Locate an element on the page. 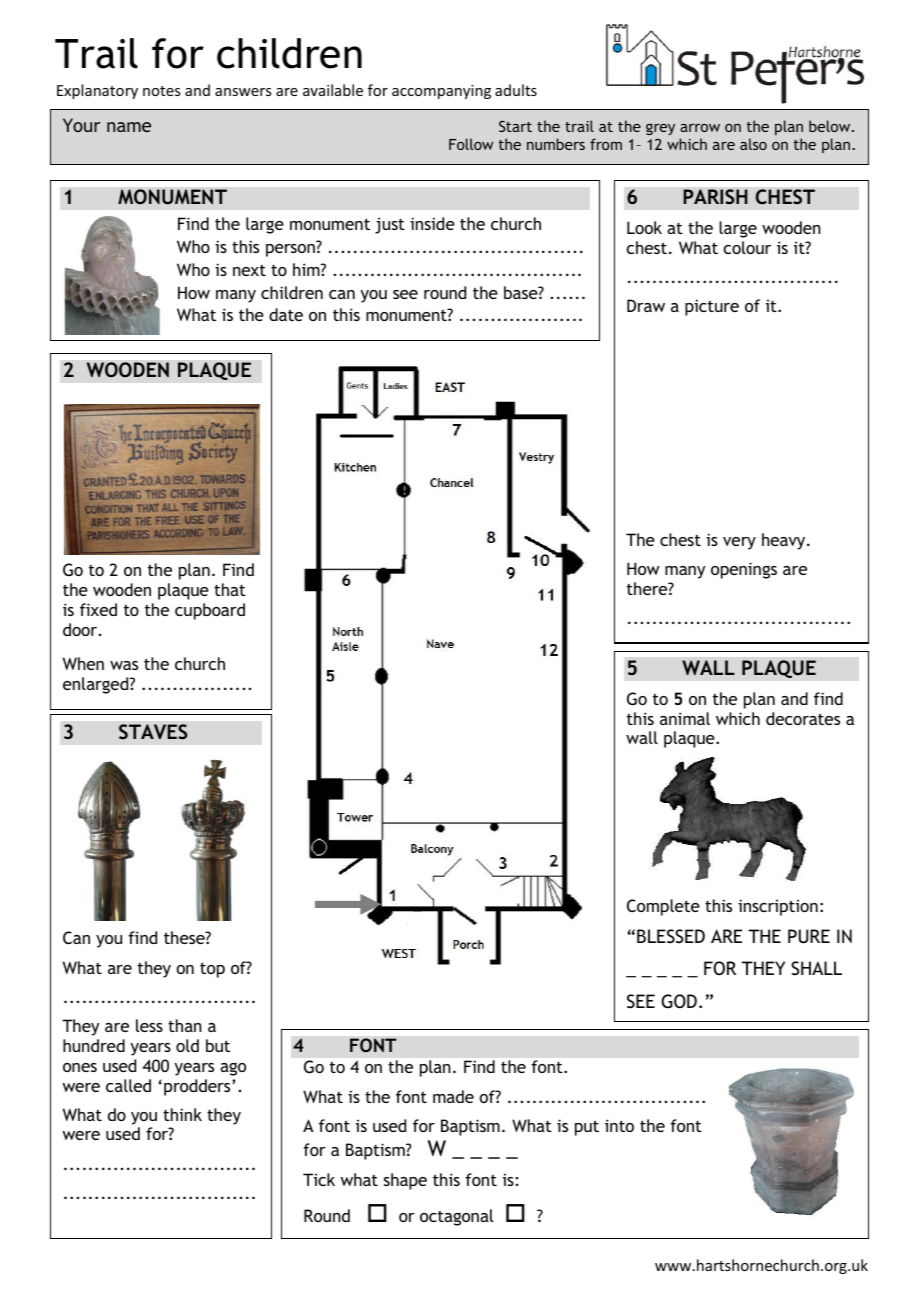 This page has width=924, height=1308. him is located at coordinates (307, 269).
